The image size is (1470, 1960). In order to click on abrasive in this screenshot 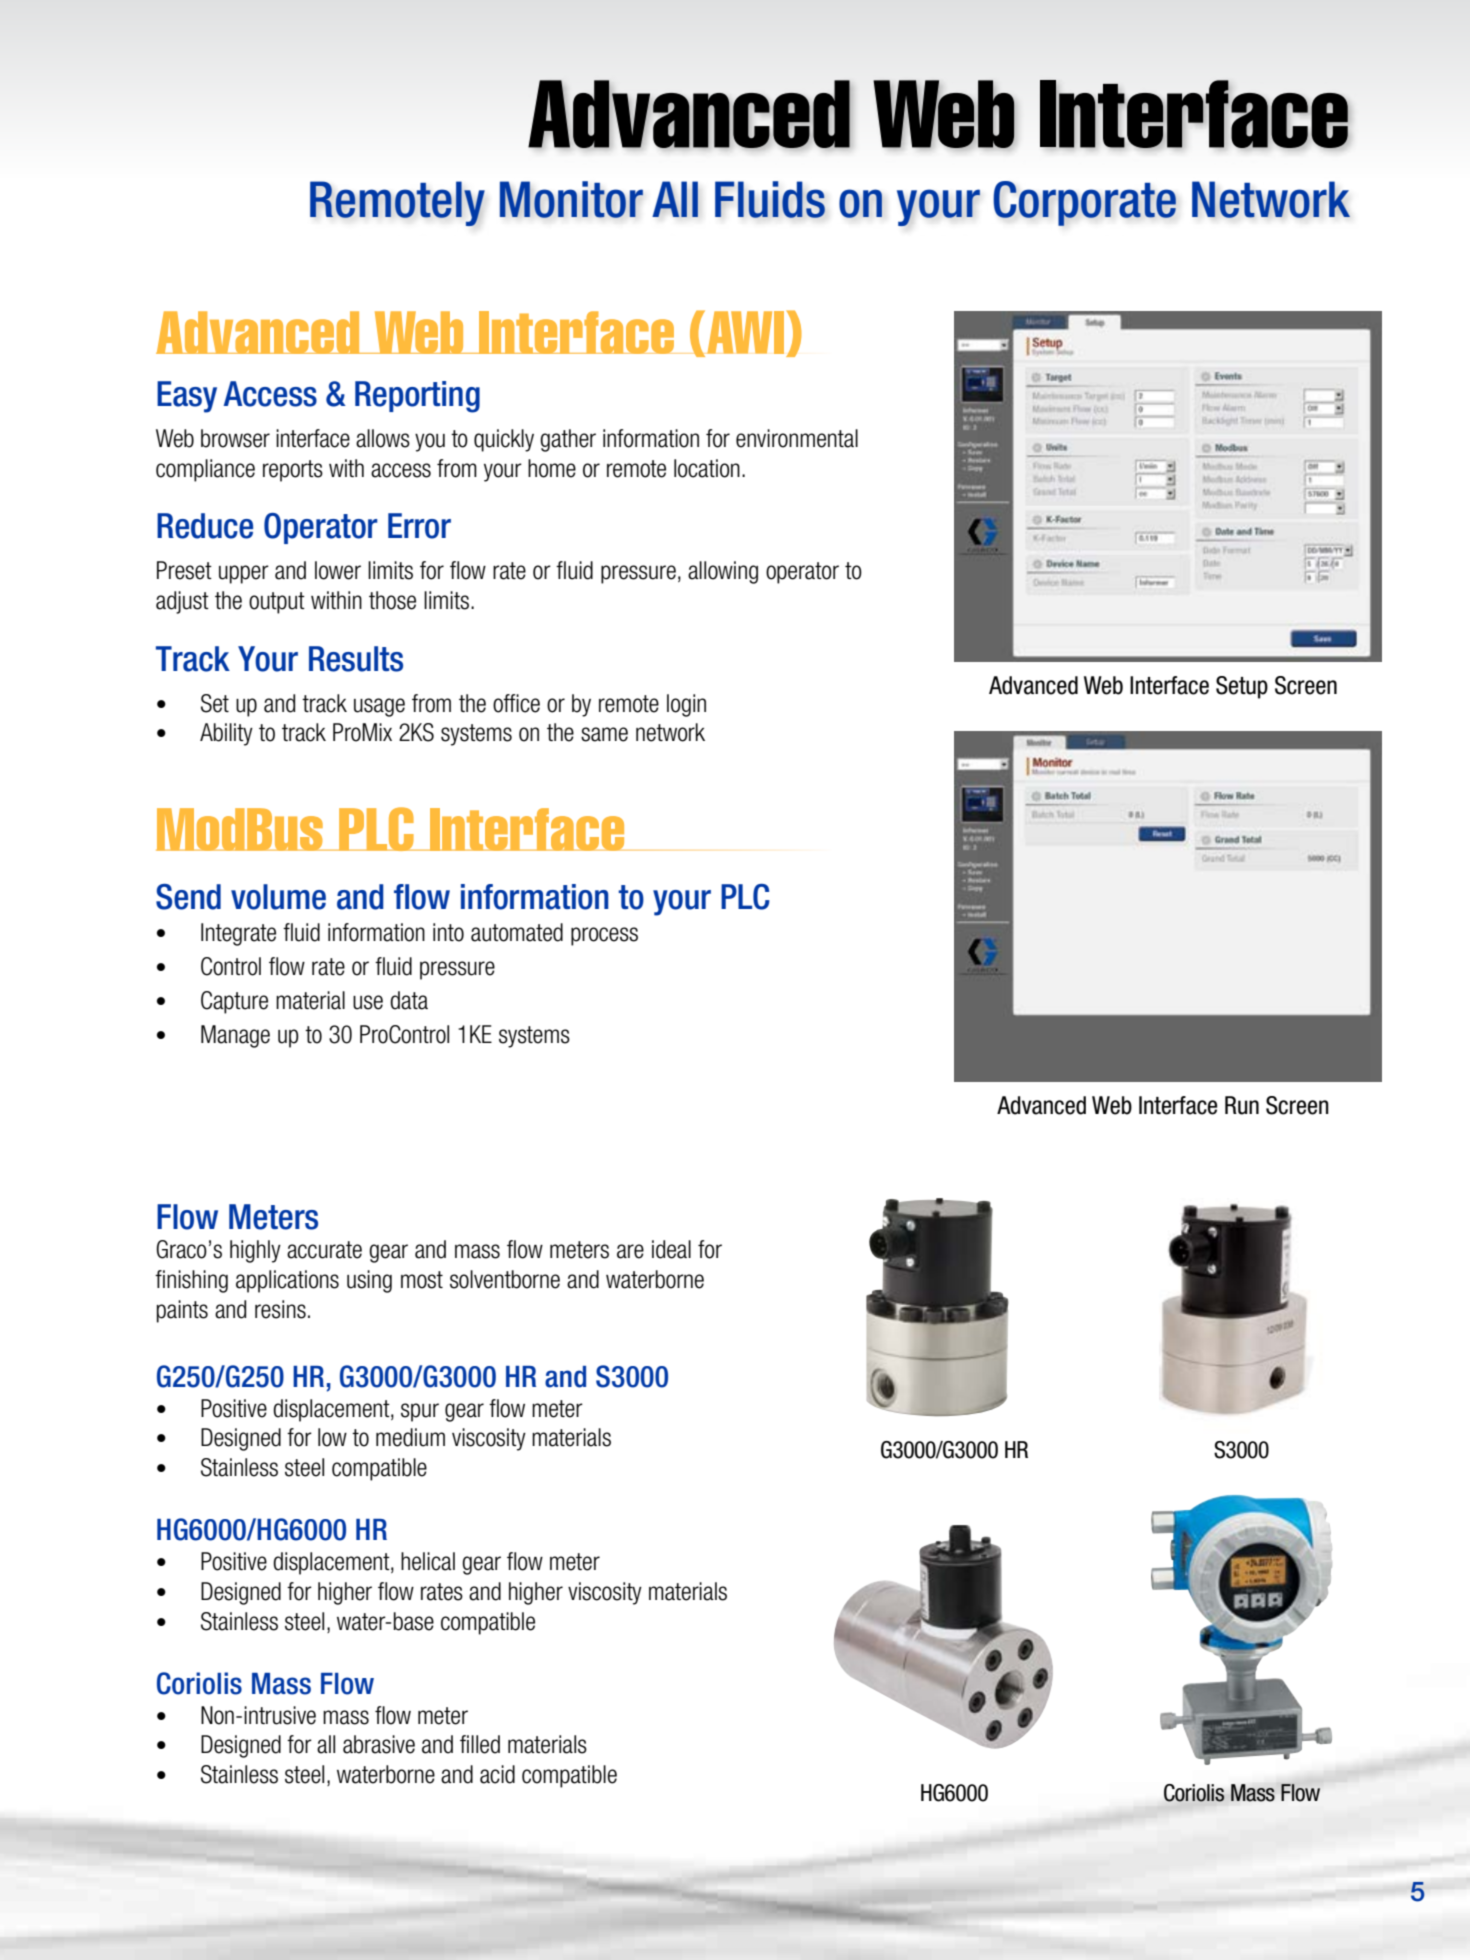, I will do `click(379, 1744)`.
